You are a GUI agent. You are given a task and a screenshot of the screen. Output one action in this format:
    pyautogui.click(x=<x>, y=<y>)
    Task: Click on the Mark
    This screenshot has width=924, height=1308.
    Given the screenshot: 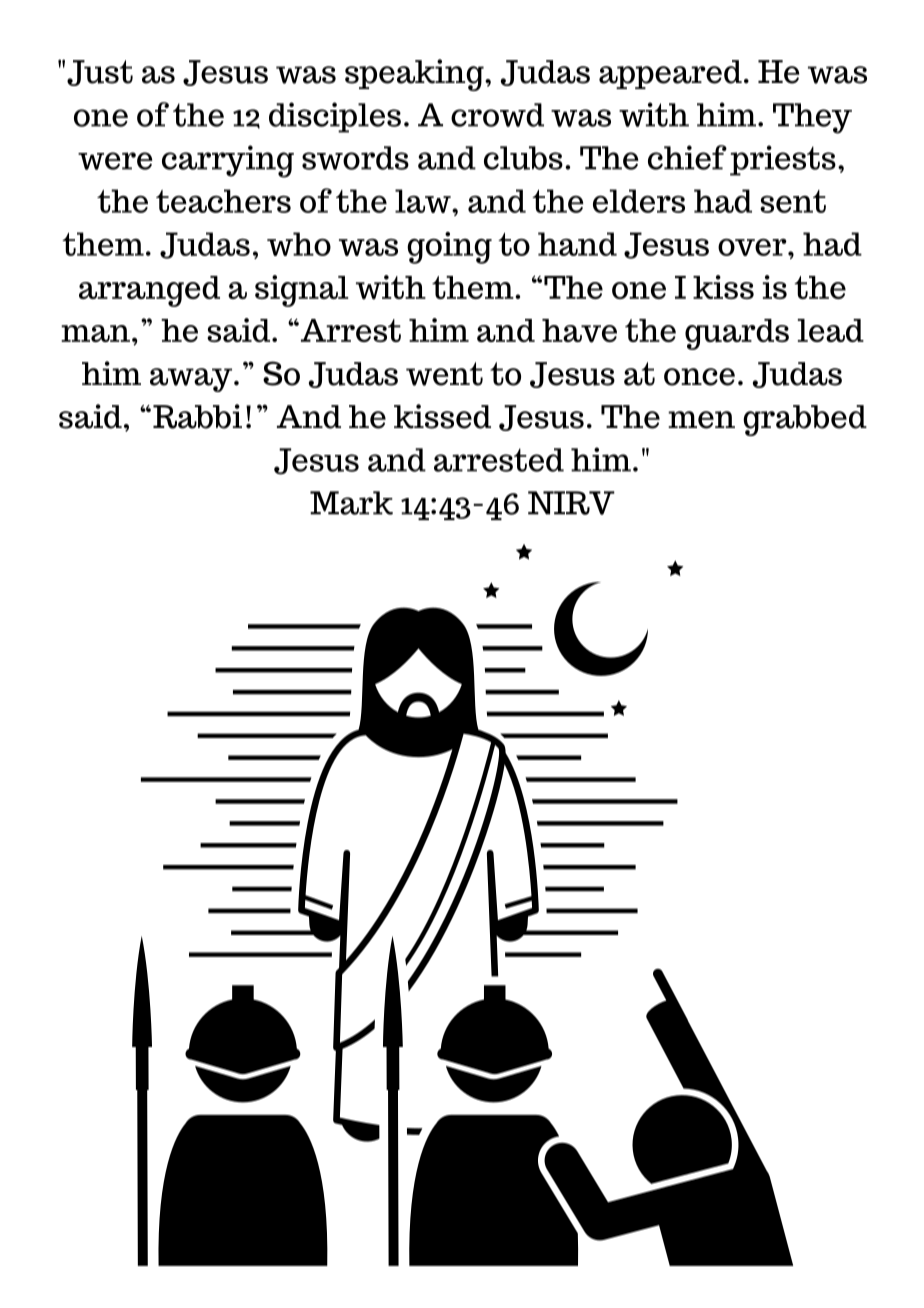 What is the action you would take?
    pyautogui.click(x=351, y=503)
